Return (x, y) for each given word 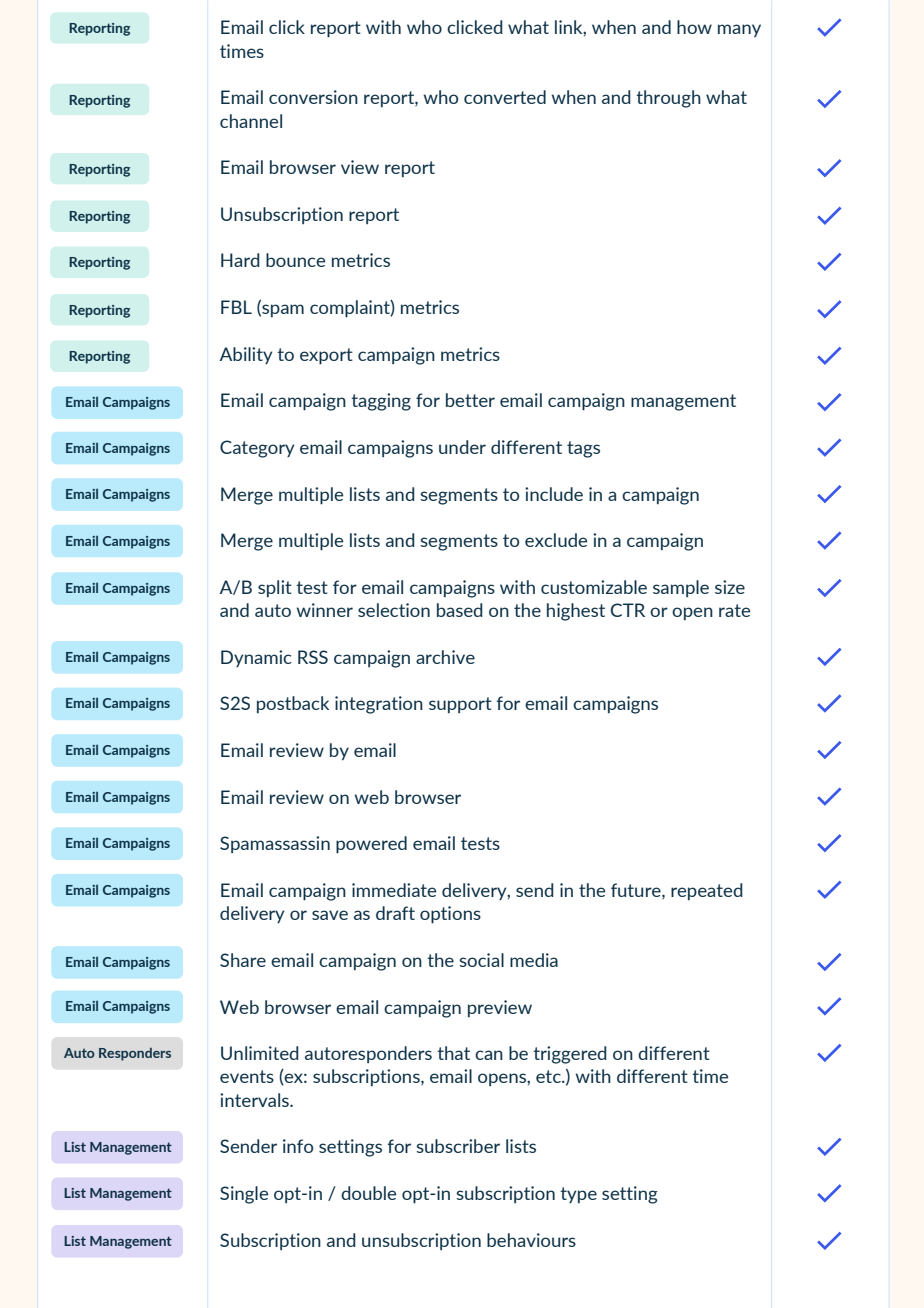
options (450, 915)
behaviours (531, 1240)
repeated (707, 891)
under (462, 447)
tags (583, 449)
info (298, 1146)
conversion (313, 97)
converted (505, 97)
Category (257, 449)
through (668, 99)
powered (371, 845)
